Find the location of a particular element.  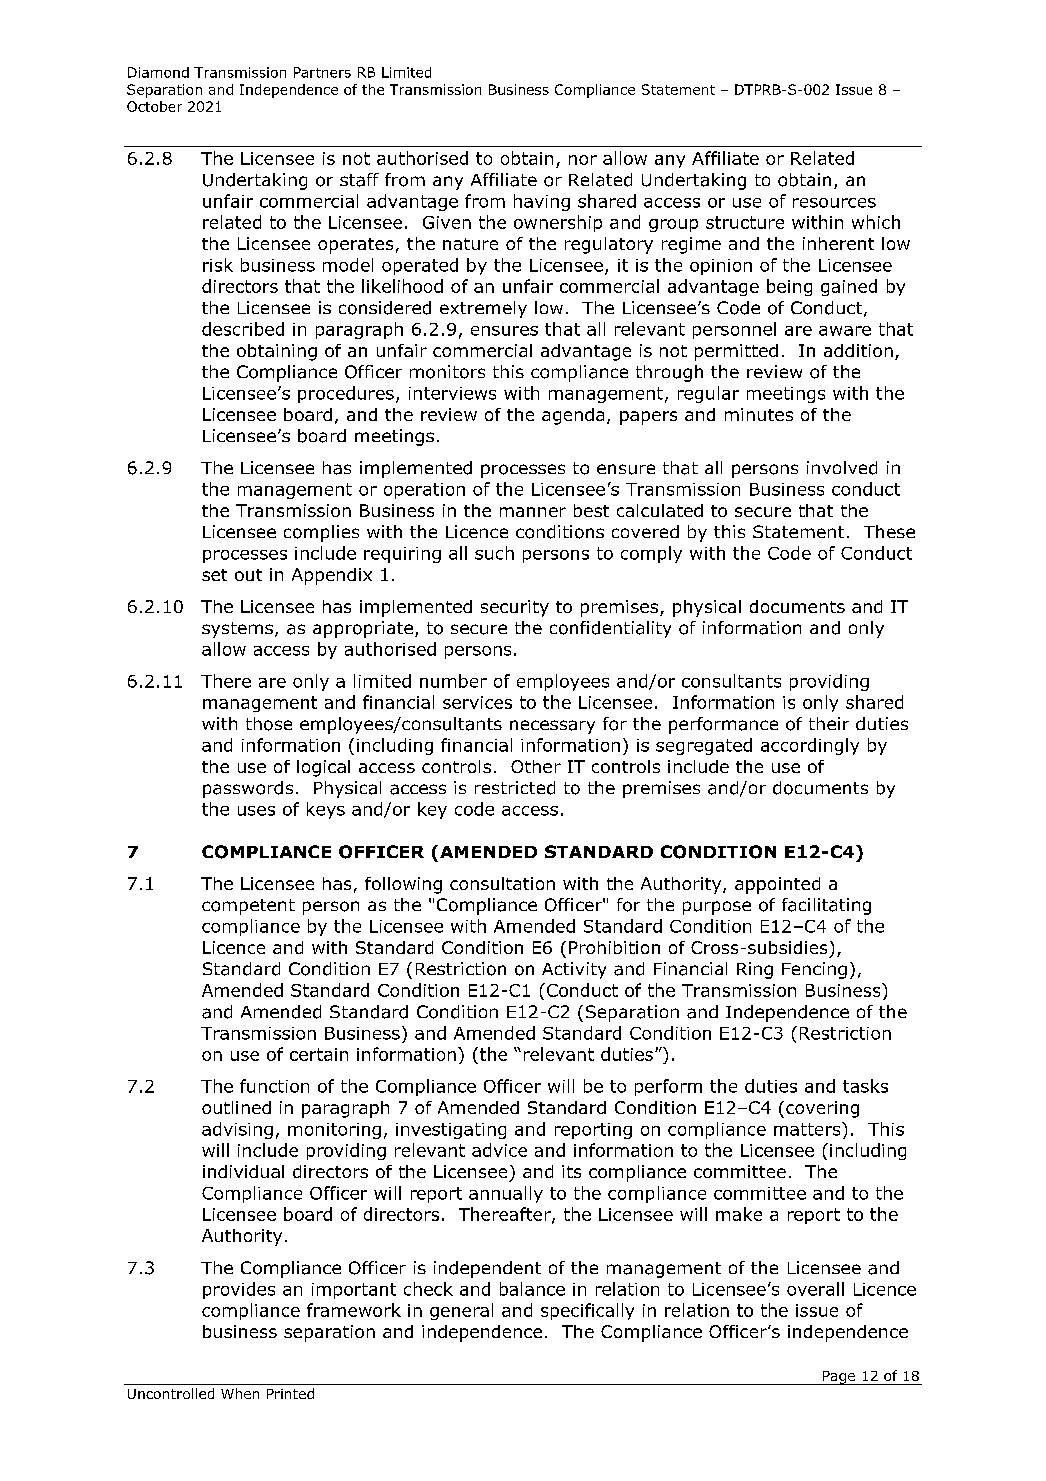

necessary is located at coordinates (552, 727).
